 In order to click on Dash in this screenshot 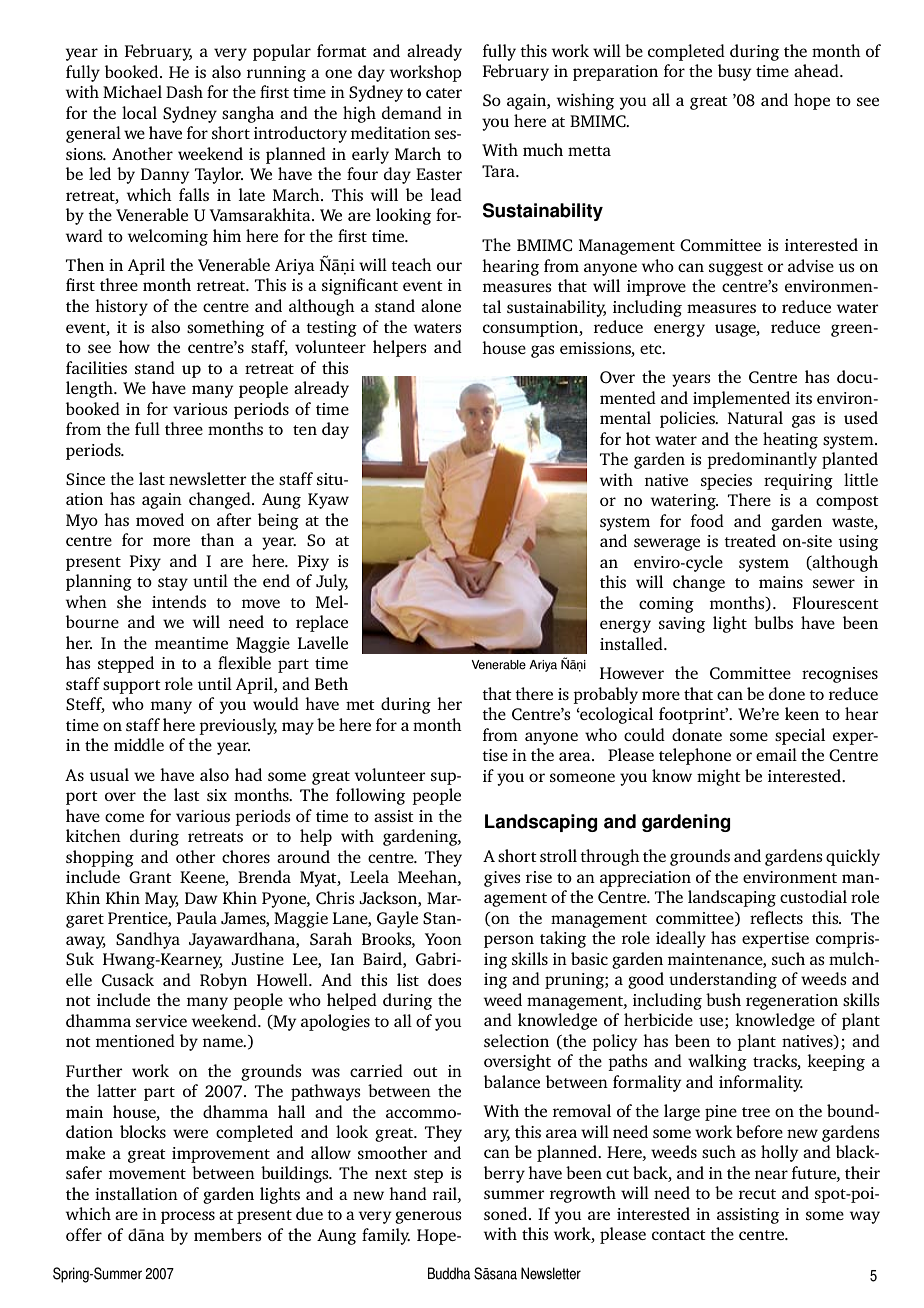, I will do `click(184, 91)`.
